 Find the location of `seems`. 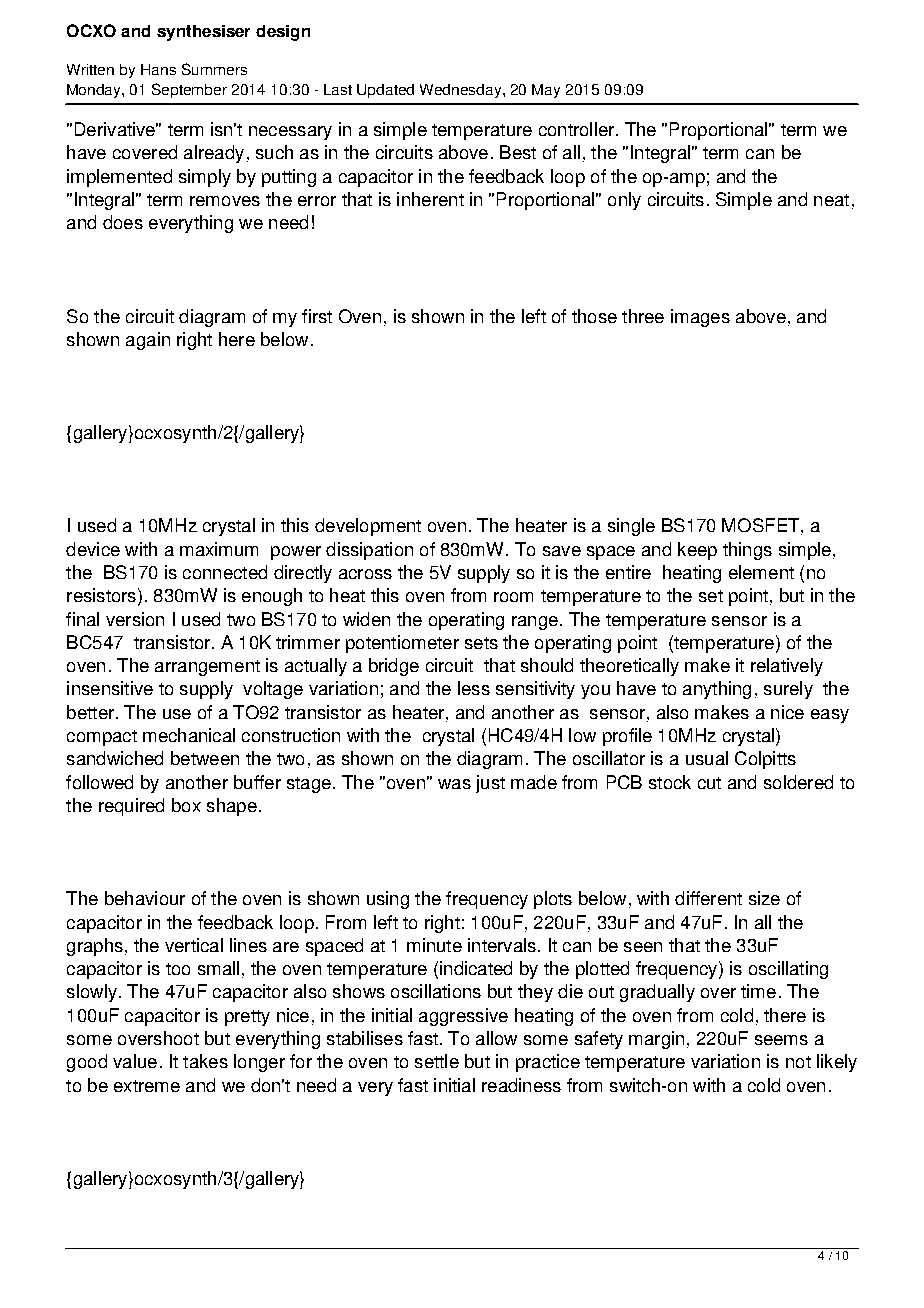

seems is located at coordinates (781, 1040).
